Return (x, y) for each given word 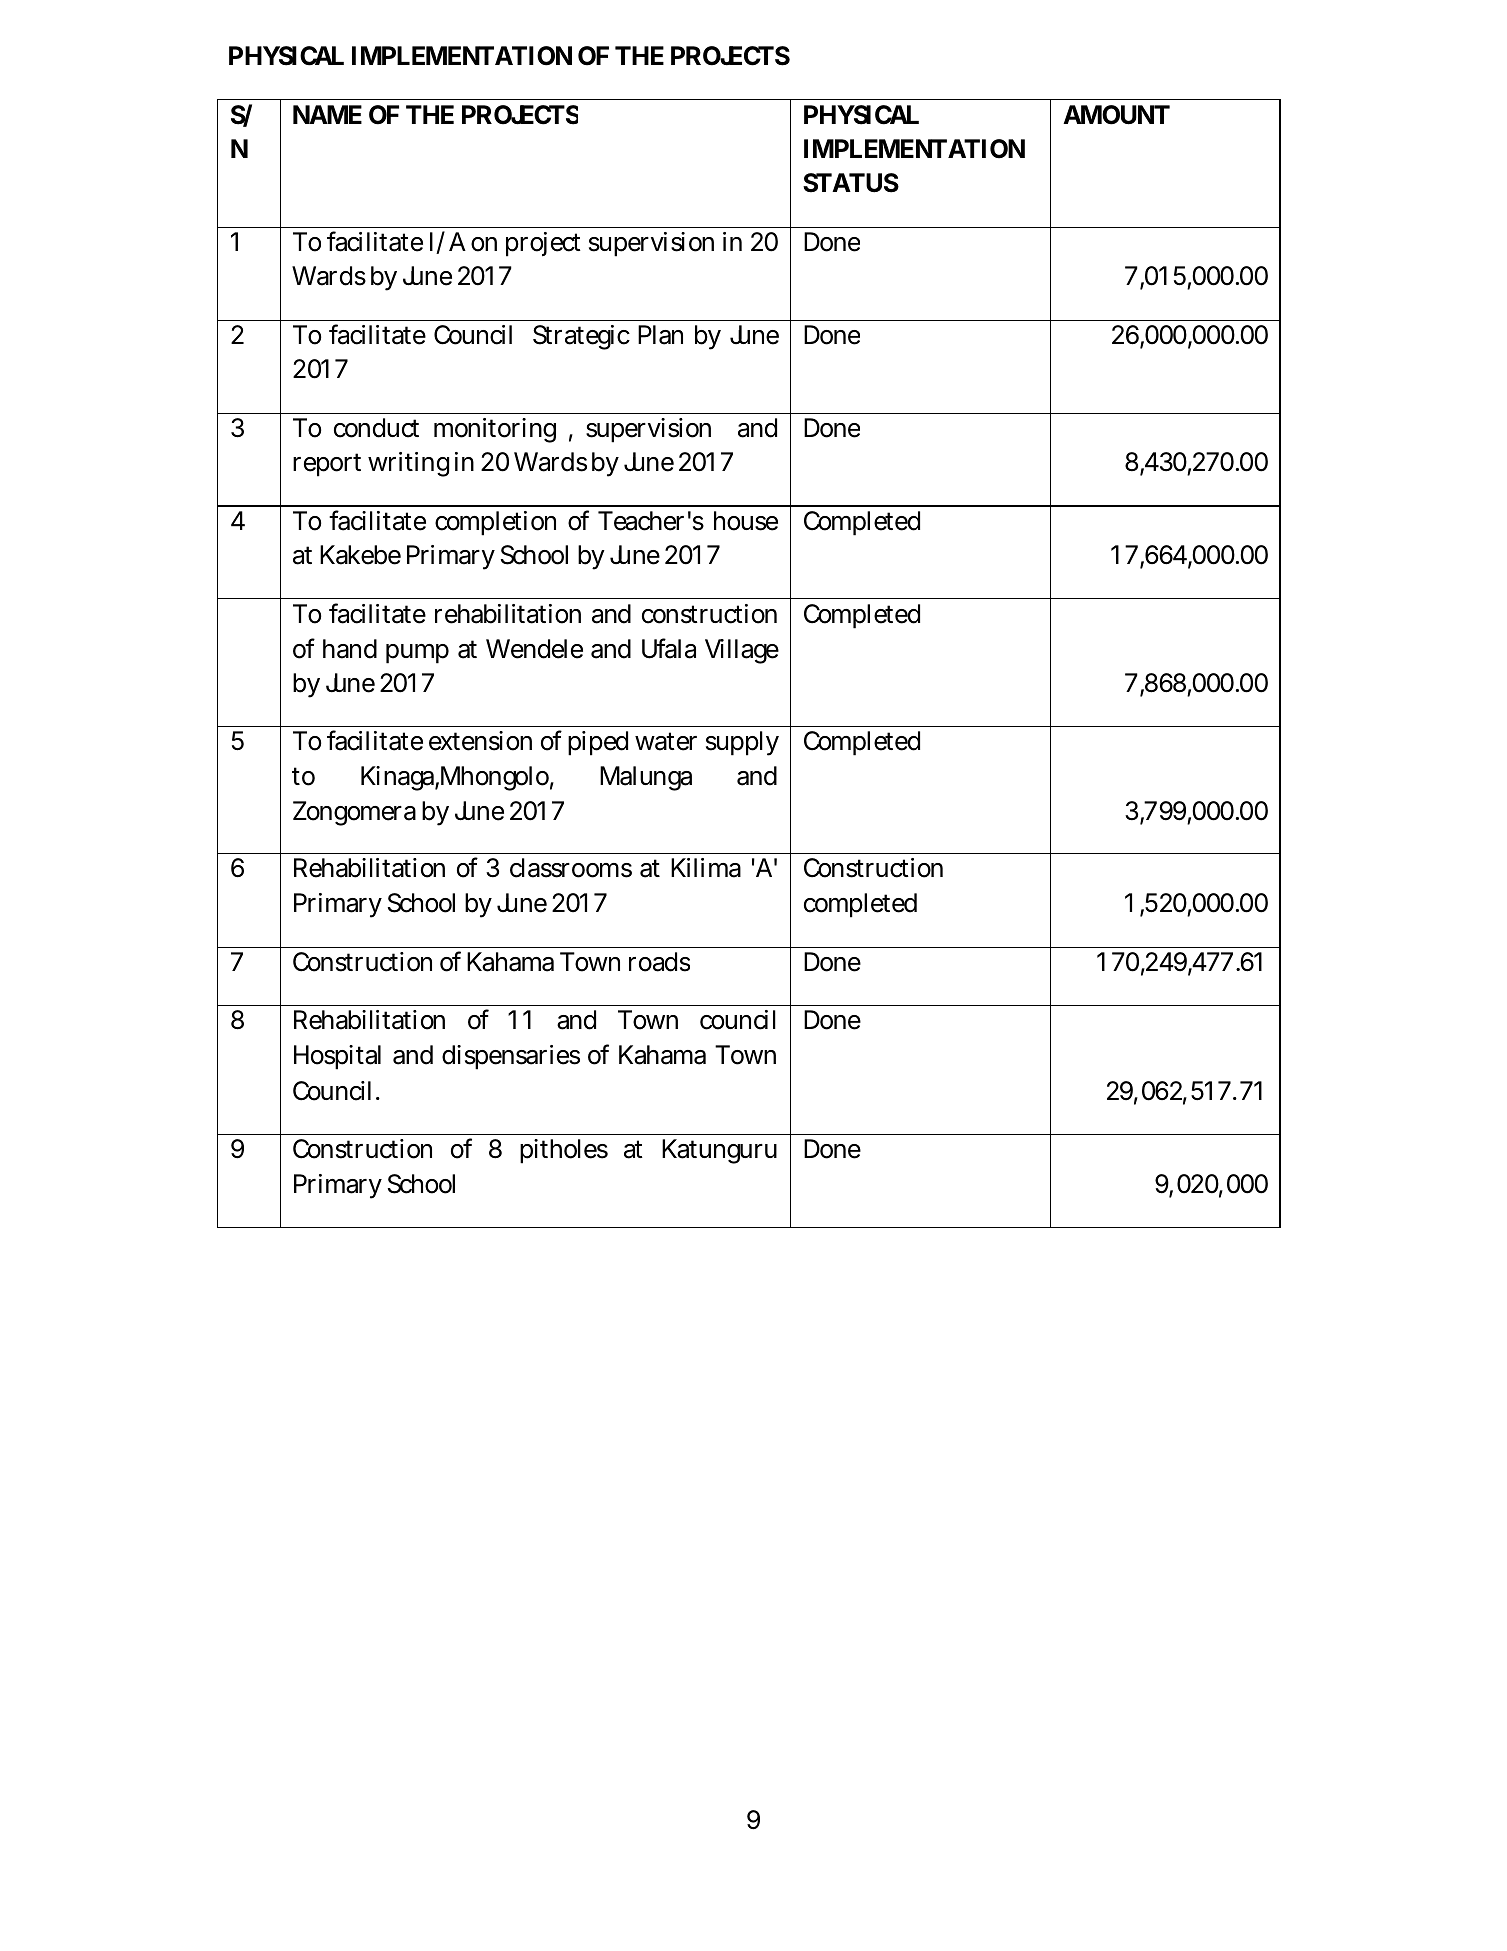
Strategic (581, 337)
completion (495, 523)
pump (417, 654)
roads (659, 962)
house (746, 521)
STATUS (851, 183)
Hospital (337, 1057)
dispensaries (511, 1057)
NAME (327, 114)
